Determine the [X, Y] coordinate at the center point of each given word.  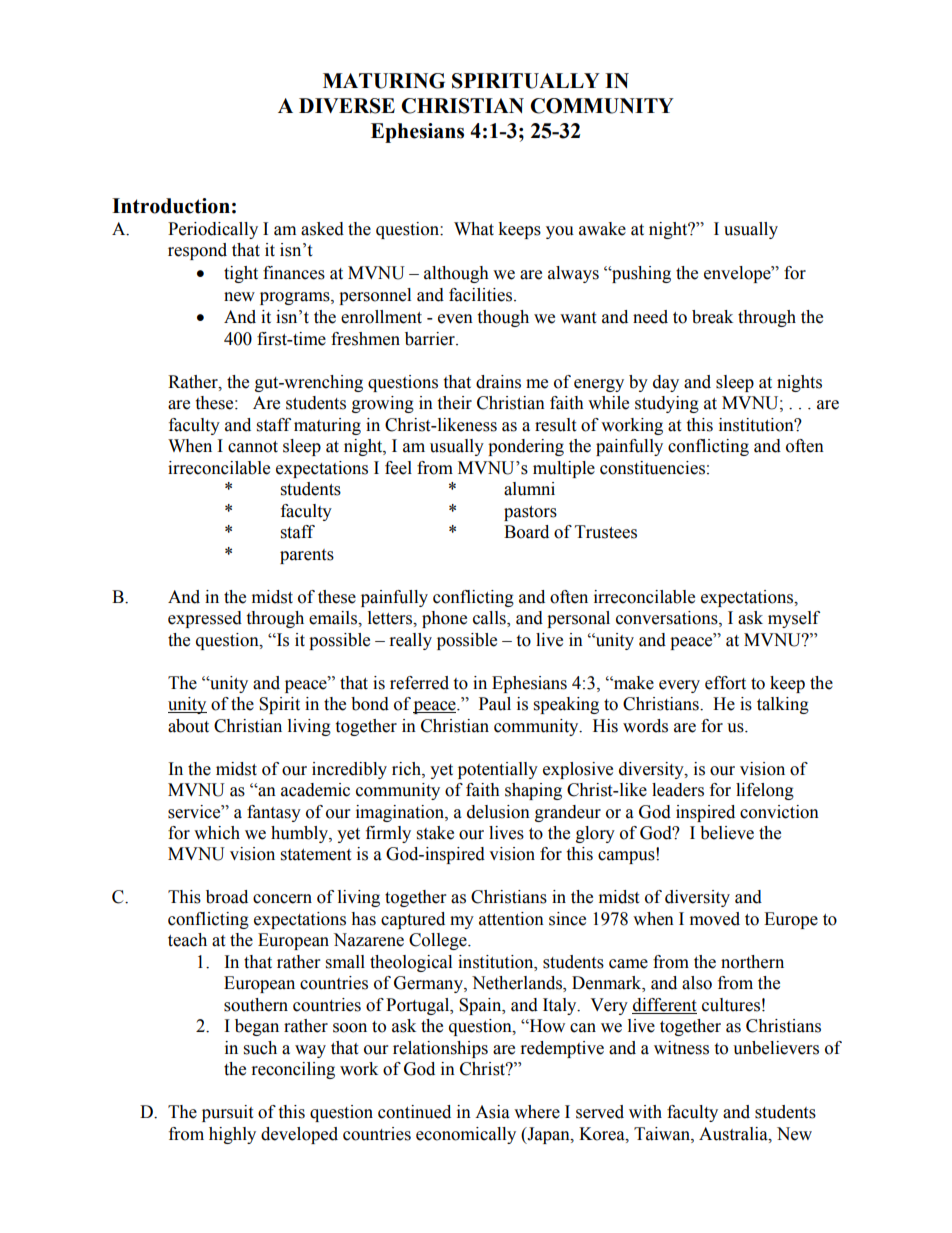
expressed [205, 619]
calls [490, 619]
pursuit [227, 1113]
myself [794, 619]
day [666, 383]
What [474, 229]
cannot [253, 447]
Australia [734, 1134]
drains [498, 382]
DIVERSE [347, 106]
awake [602, 229]
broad [227, 897]
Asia [492, 1112]
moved [715, 919]
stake [435, 833]
